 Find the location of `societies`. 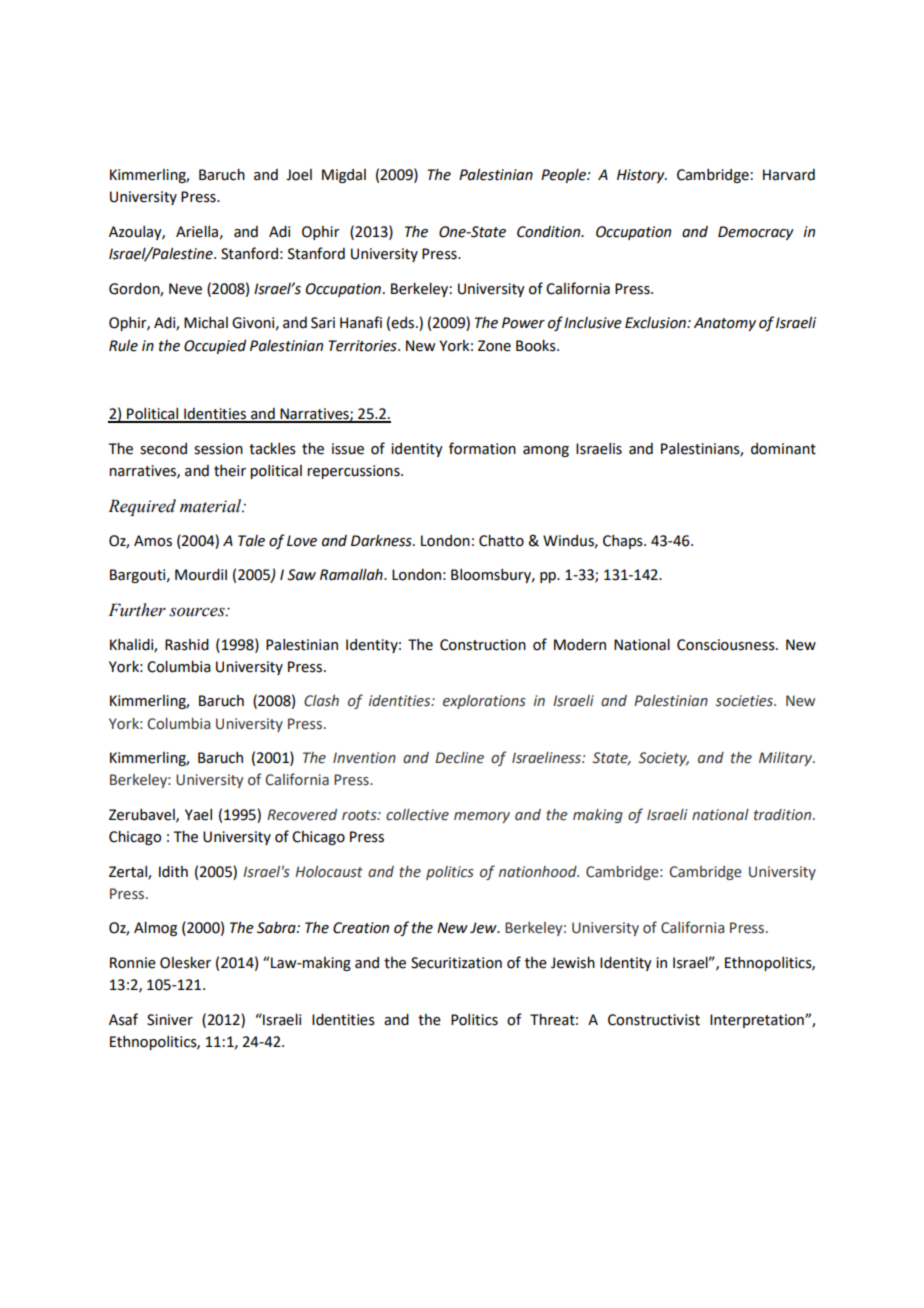

societies is located at coordinates (745, 701).
